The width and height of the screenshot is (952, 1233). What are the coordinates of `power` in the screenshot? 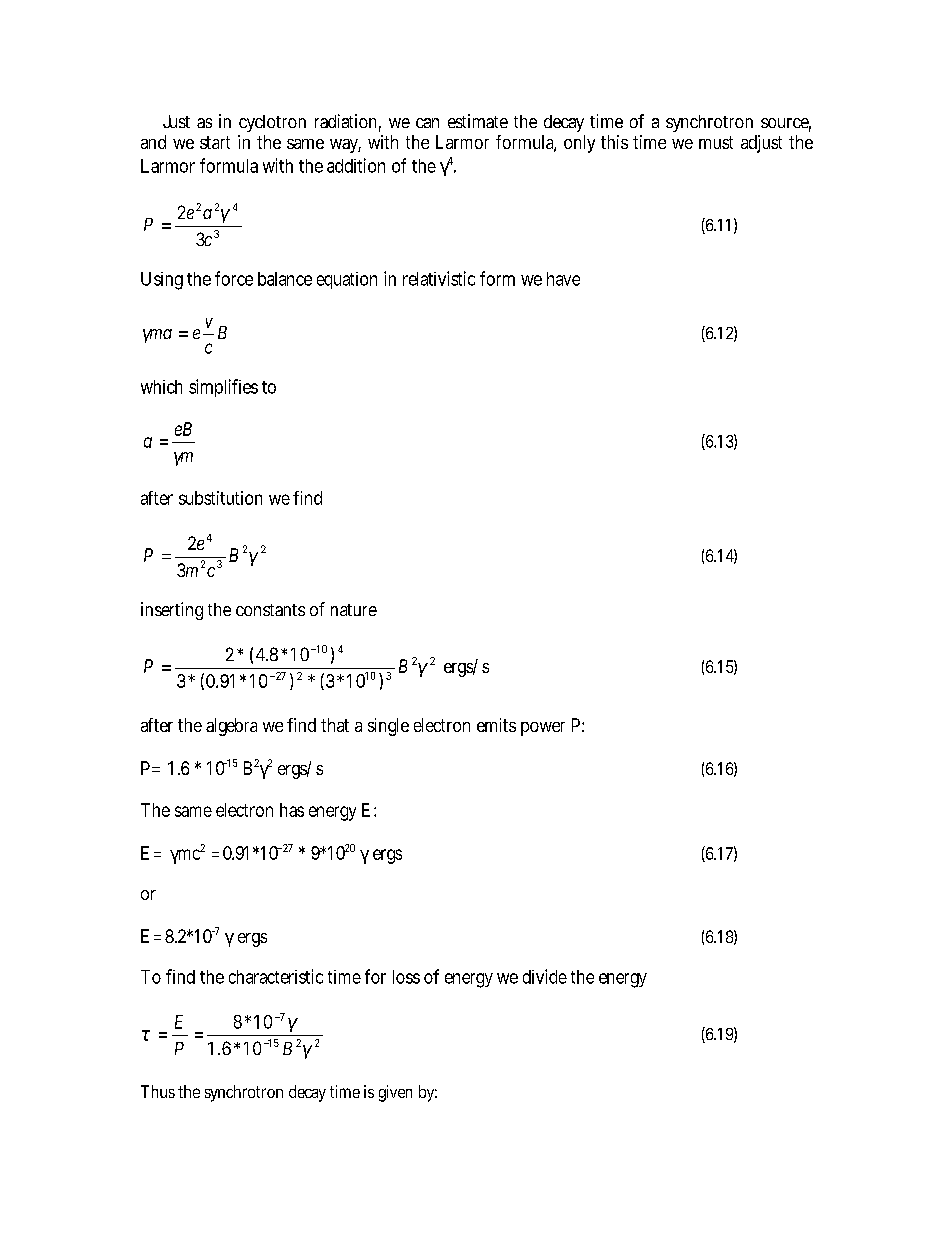 It's located at (543, 729).
